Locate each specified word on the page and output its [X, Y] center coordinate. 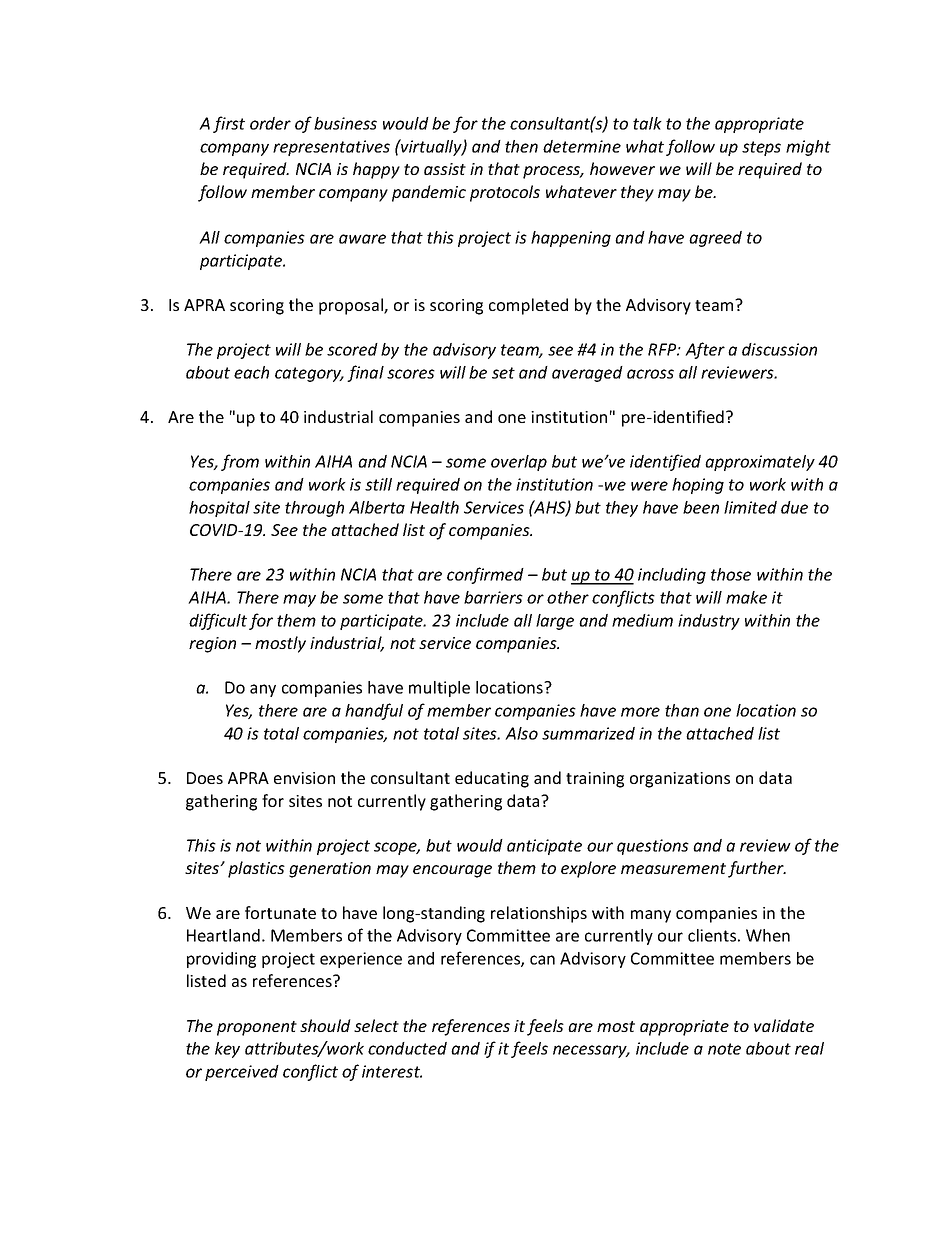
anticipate [544, 847]
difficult [218, 621]
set [503, 373]
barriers [493, 597]
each [251, 372]
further [757, 869]
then [521, 146]
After [705, 350]
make [746, 597]
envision [304, 778]
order [270, 123]
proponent [257, 1028]
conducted [407, 1048]
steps [761, 148]
